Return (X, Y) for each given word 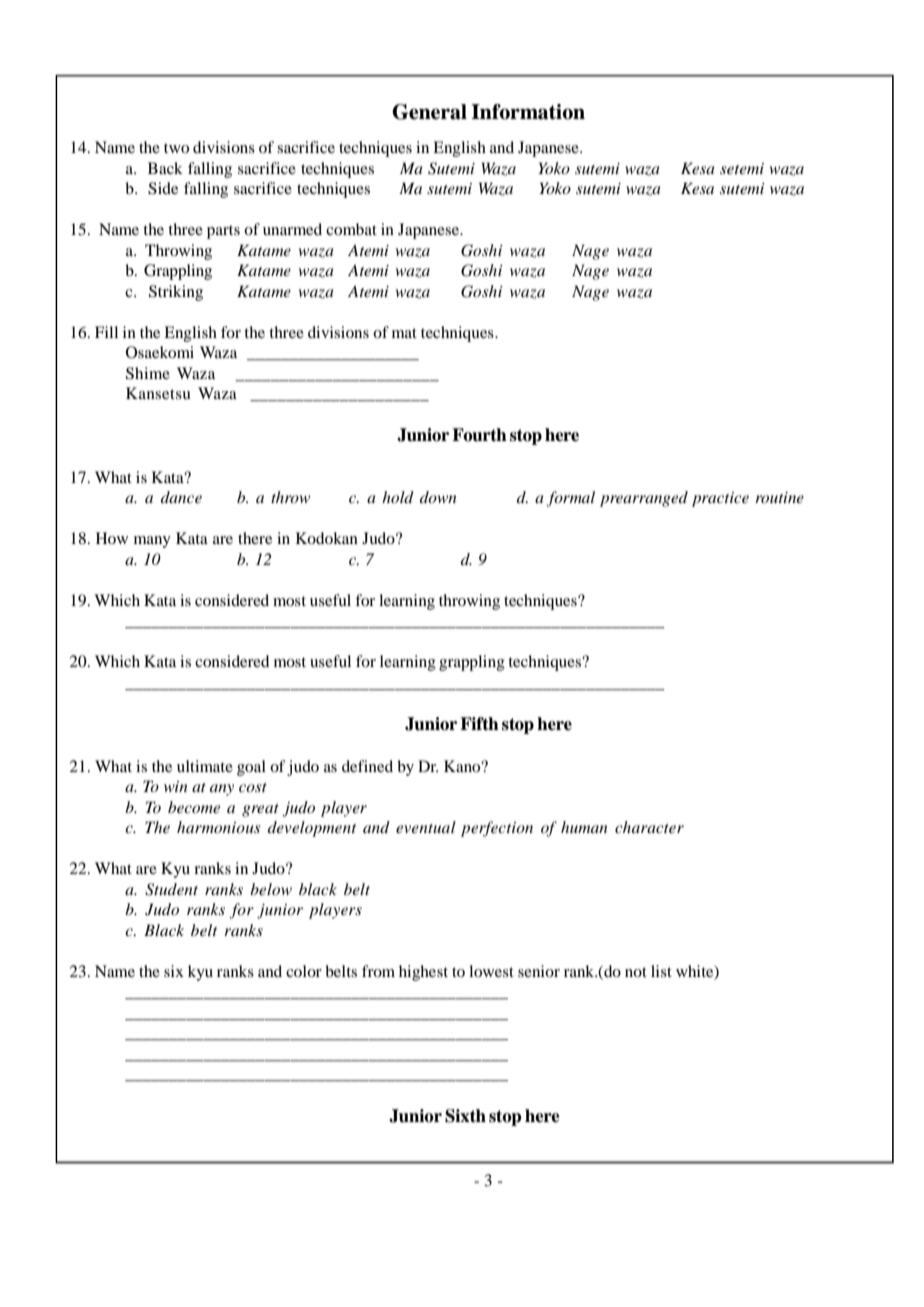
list (661, 971)
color (304, 971)
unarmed (292, 229)
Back (165, 168)
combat (351, 229)
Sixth (465, 1116)
